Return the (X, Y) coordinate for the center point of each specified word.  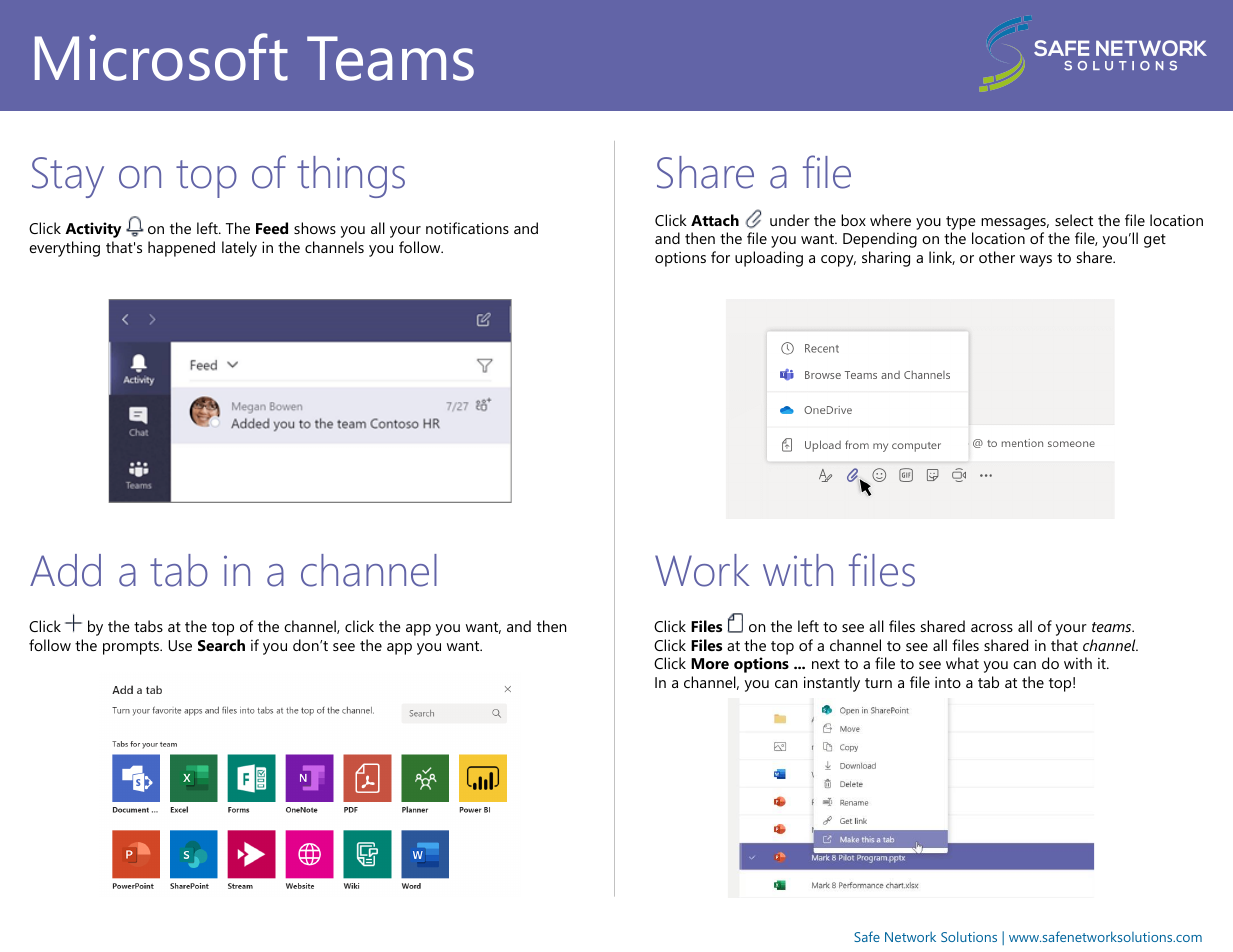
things (351, 177)
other (997, 257)
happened (181, 249)
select (1074, 220)
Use (180, 645)
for (720, 257)
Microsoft (161, 57)
